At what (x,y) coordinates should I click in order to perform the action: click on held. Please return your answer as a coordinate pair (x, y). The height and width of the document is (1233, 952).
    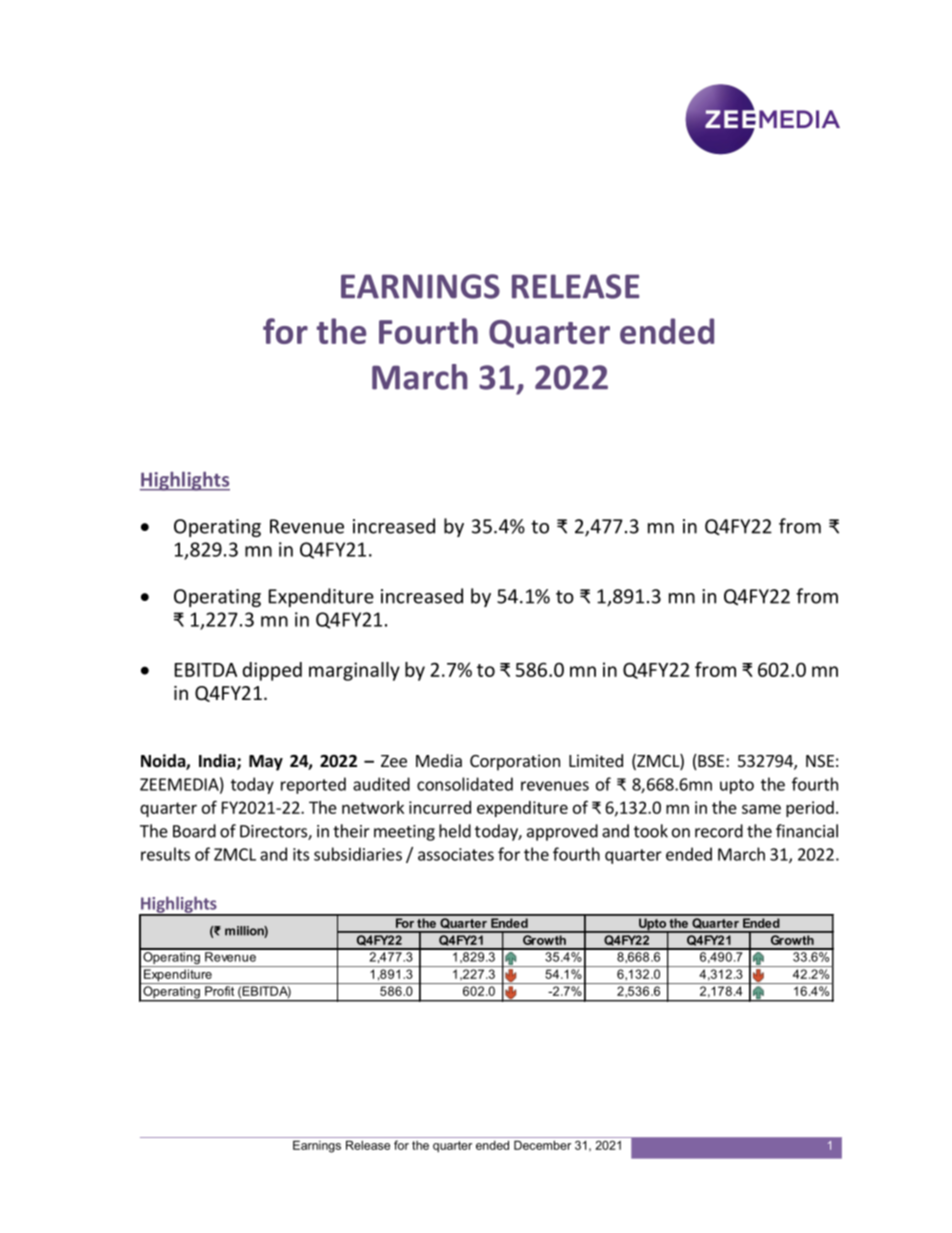
    Looking at the image, I should click on (455, 831).
